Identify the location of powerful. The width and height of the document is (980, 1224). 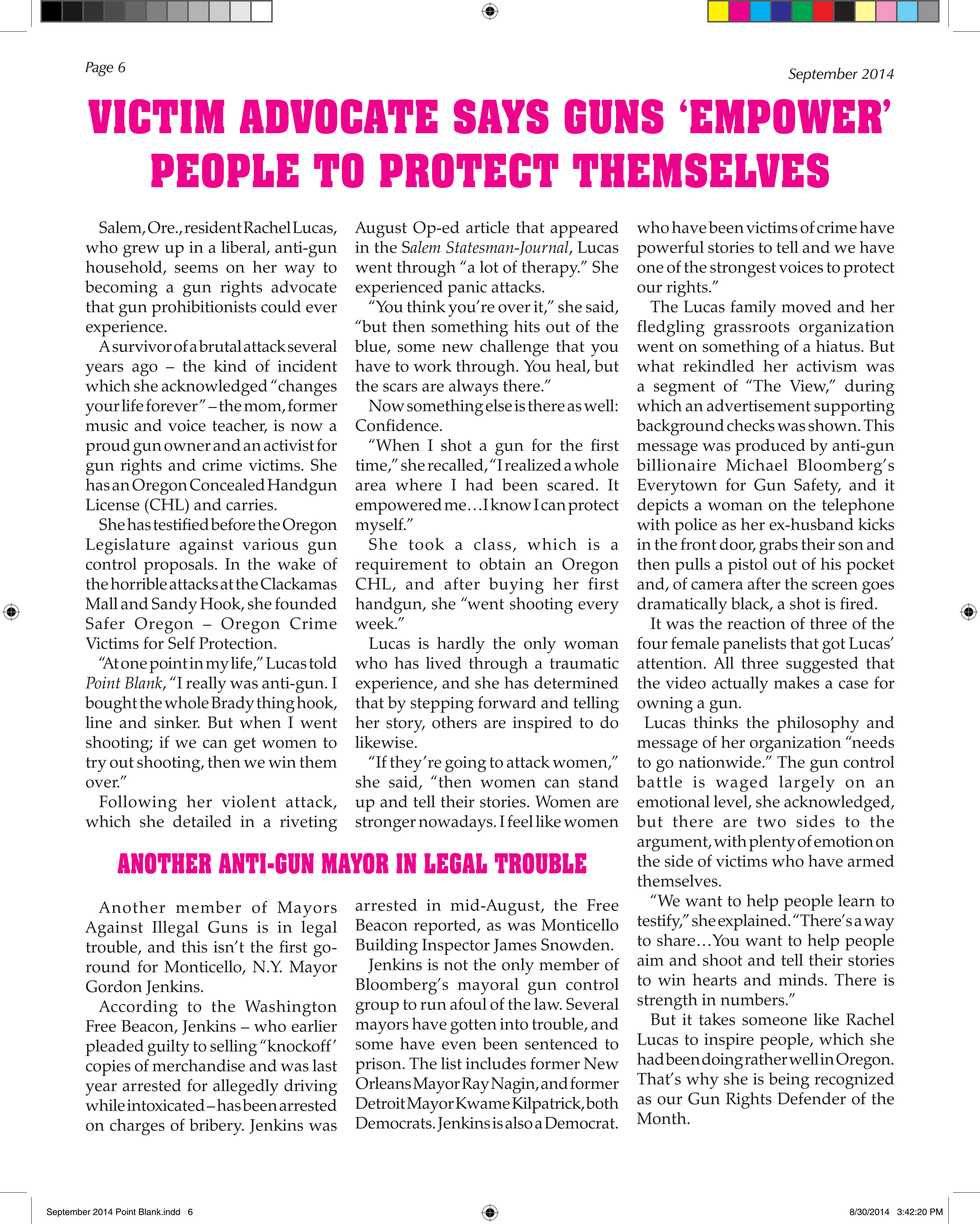
(670, 249).
